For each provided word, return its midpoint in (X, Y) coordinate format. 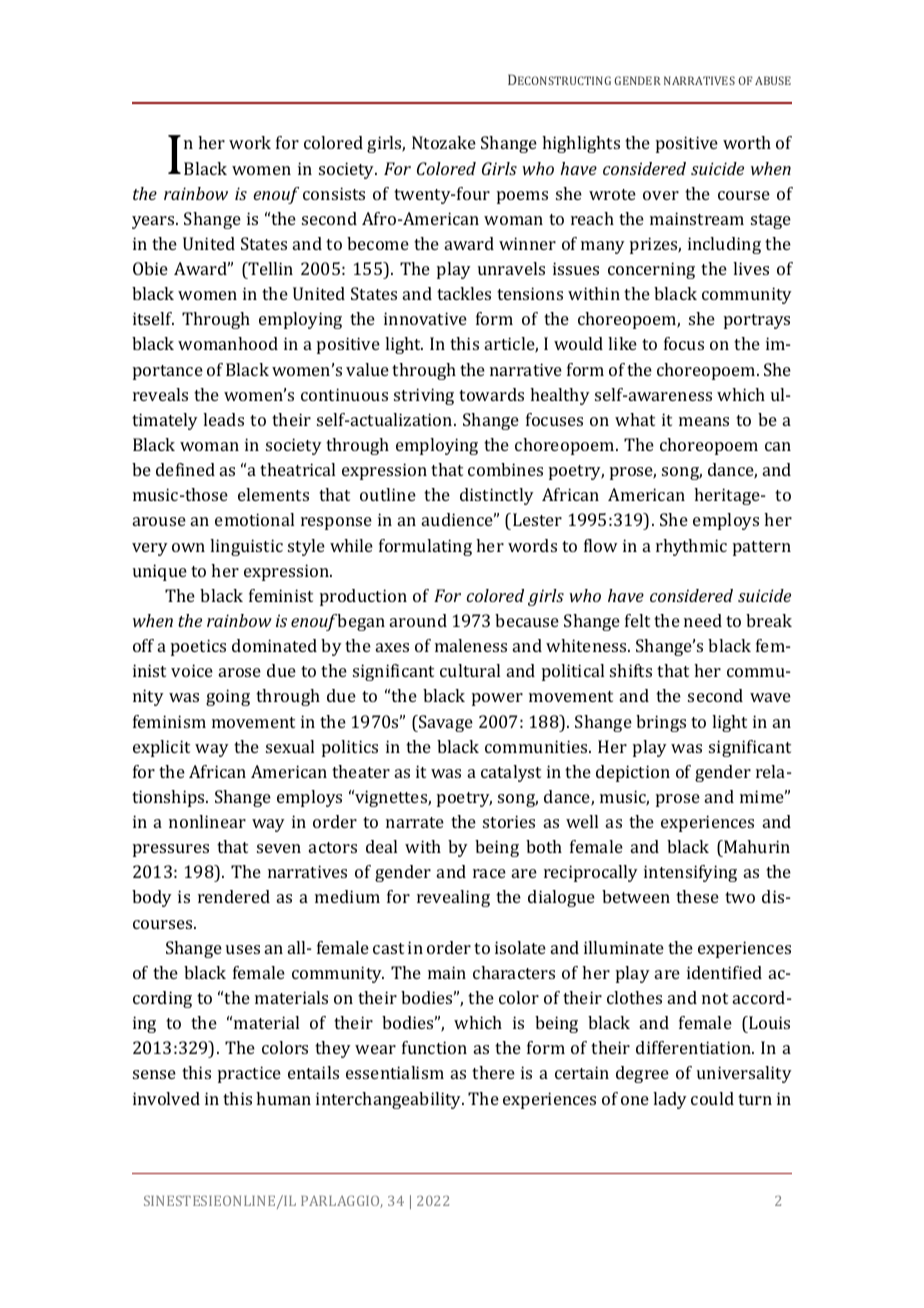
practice (249, 1074)
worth (747, 142)
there (493, 1072)
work (250, 142)
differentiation (694, 1047)
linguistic (246, 547)
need (703, 620)
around (418, 620)
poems (522, 197)
